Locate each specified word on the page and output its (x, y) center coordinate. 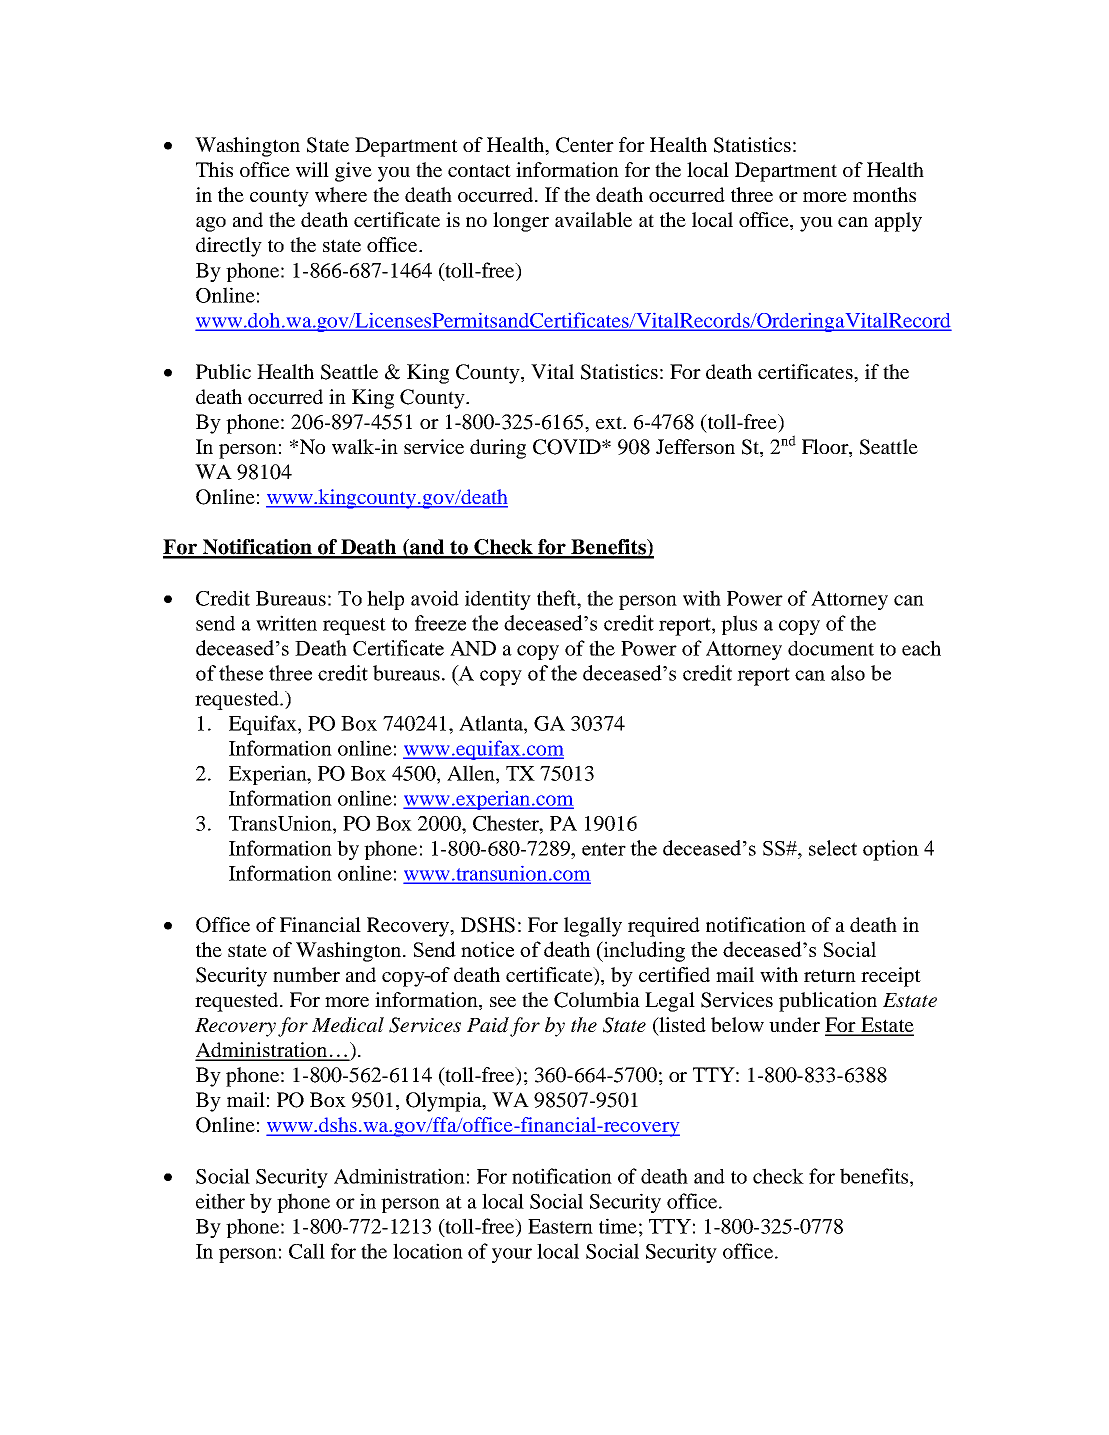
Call (307, 1251)
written (286, 623)
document (831, 648)
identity (498, 600)
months (884, 194)
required (664, 927)
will (312, 169)
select (833, 848)
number (306, 974)
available (593, 219)
